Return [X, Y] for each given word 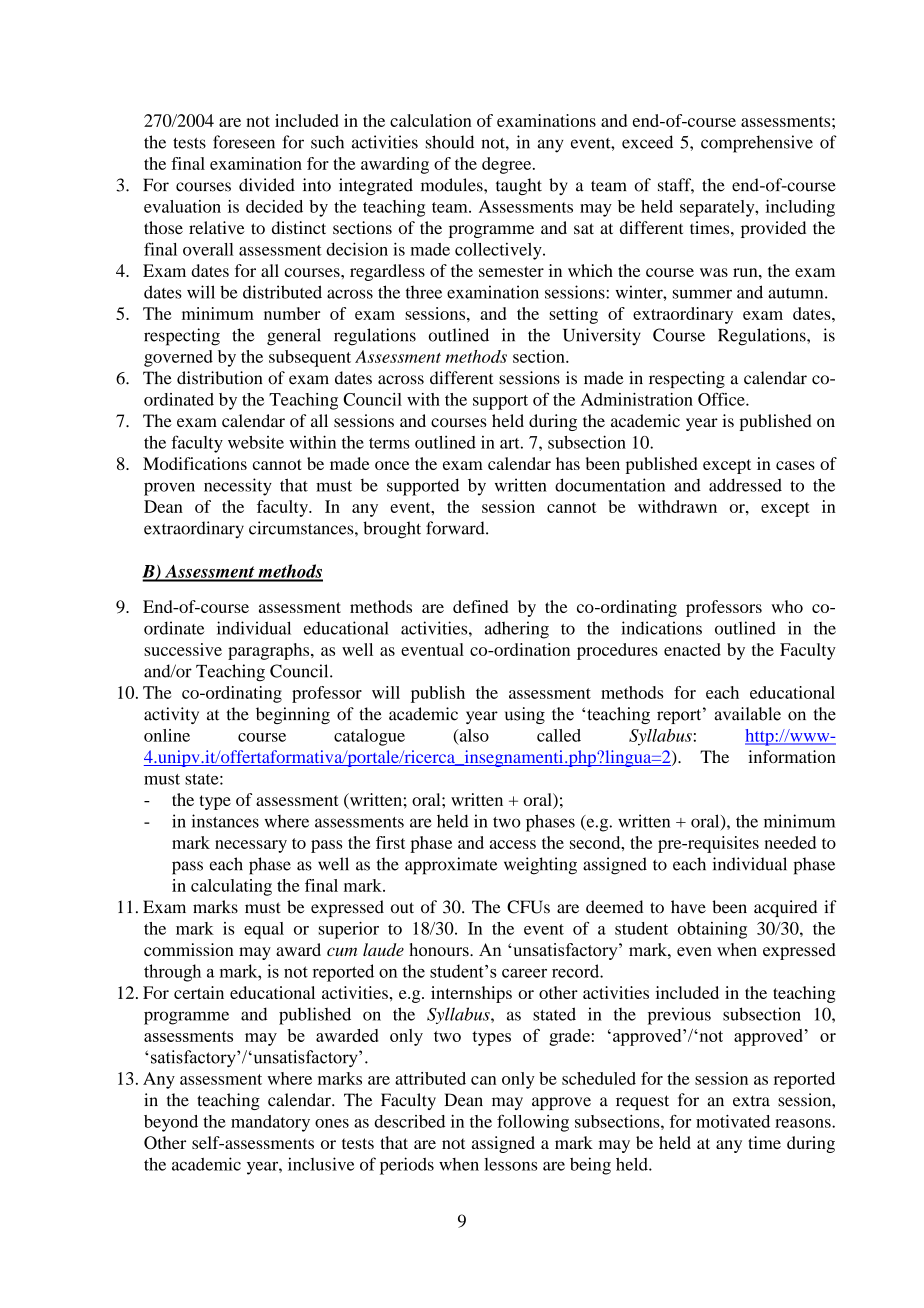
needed [790, 842]
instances [225, 821]
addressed [745, 485]
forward [456, 528]
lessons [510, 1164]
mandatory [270, 1123]
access [513, 844]
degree [508, 165]
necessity [238, 487]
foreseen [244, 142]
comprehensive [757, 144]
